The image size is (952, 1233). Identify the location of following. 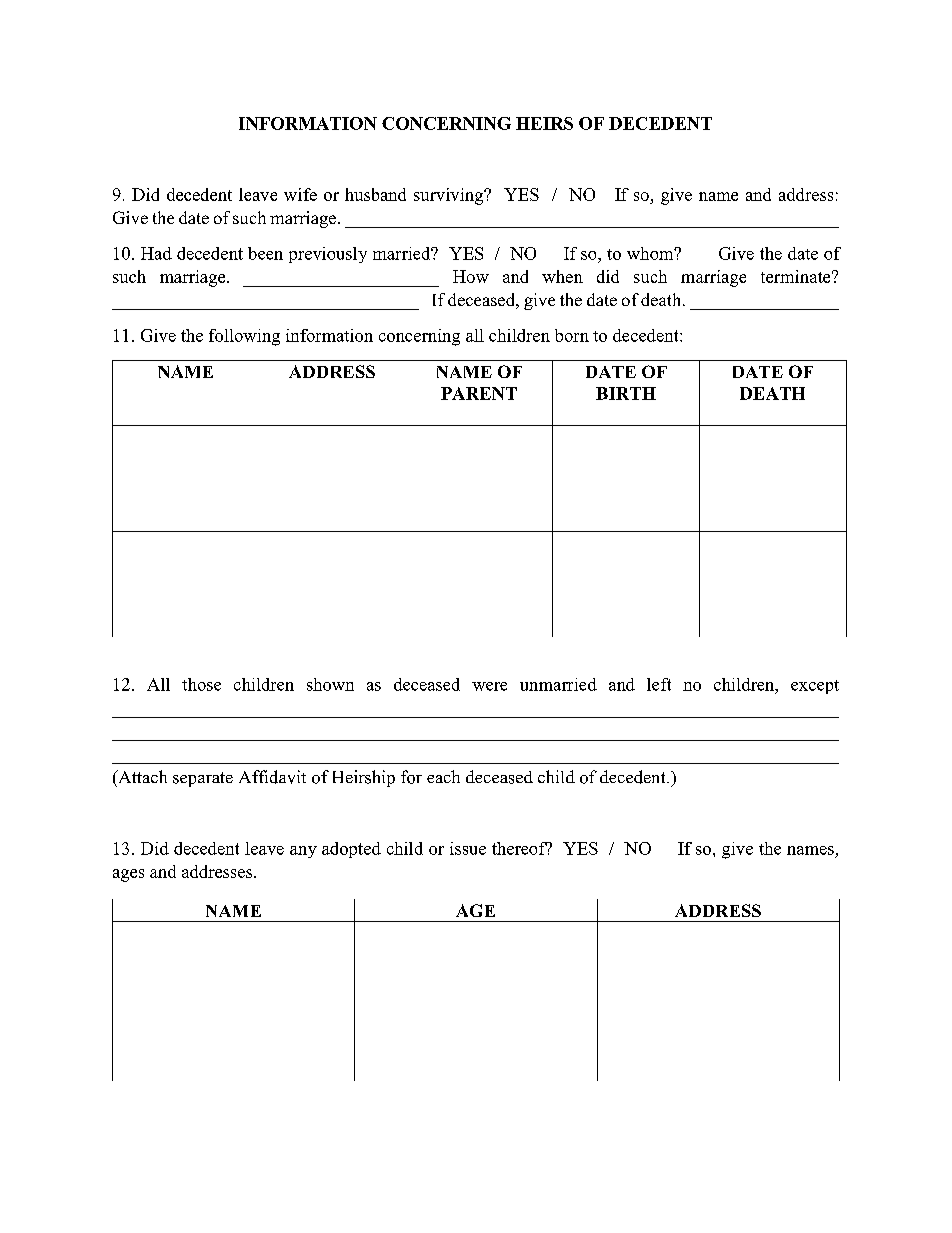
(244, 337).
